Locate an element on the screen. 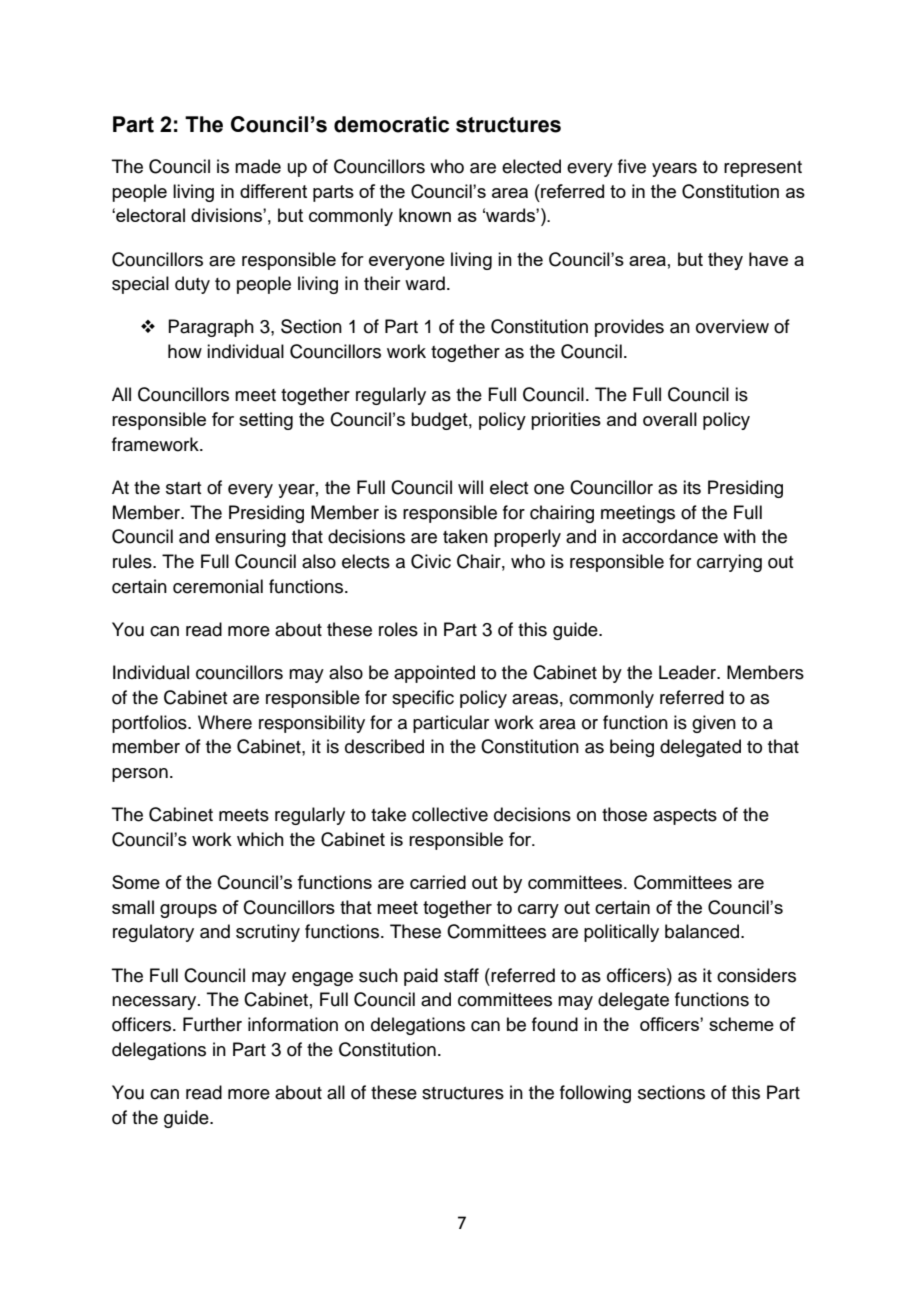  five is located at coordinates (632, 166).
